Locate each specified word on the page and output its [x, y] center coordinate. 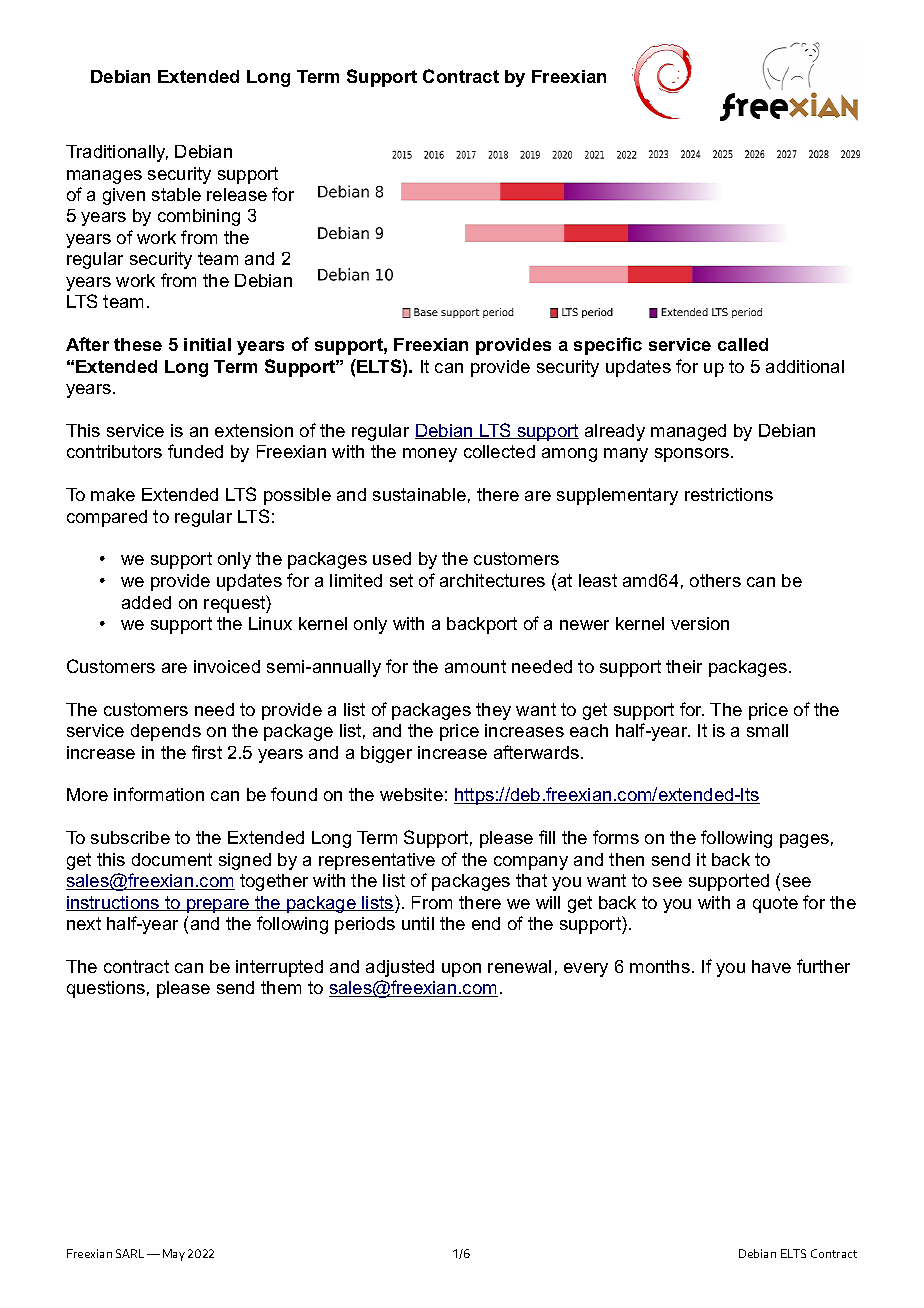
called [743, 344]
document [172, 859]
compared [107, 518]
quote [775, 904]
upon [461, 970]
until [418, 923]
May [174, 1255]
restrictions [729, 494]
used [392, 558]
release [237, 194]
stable [176, 194]
